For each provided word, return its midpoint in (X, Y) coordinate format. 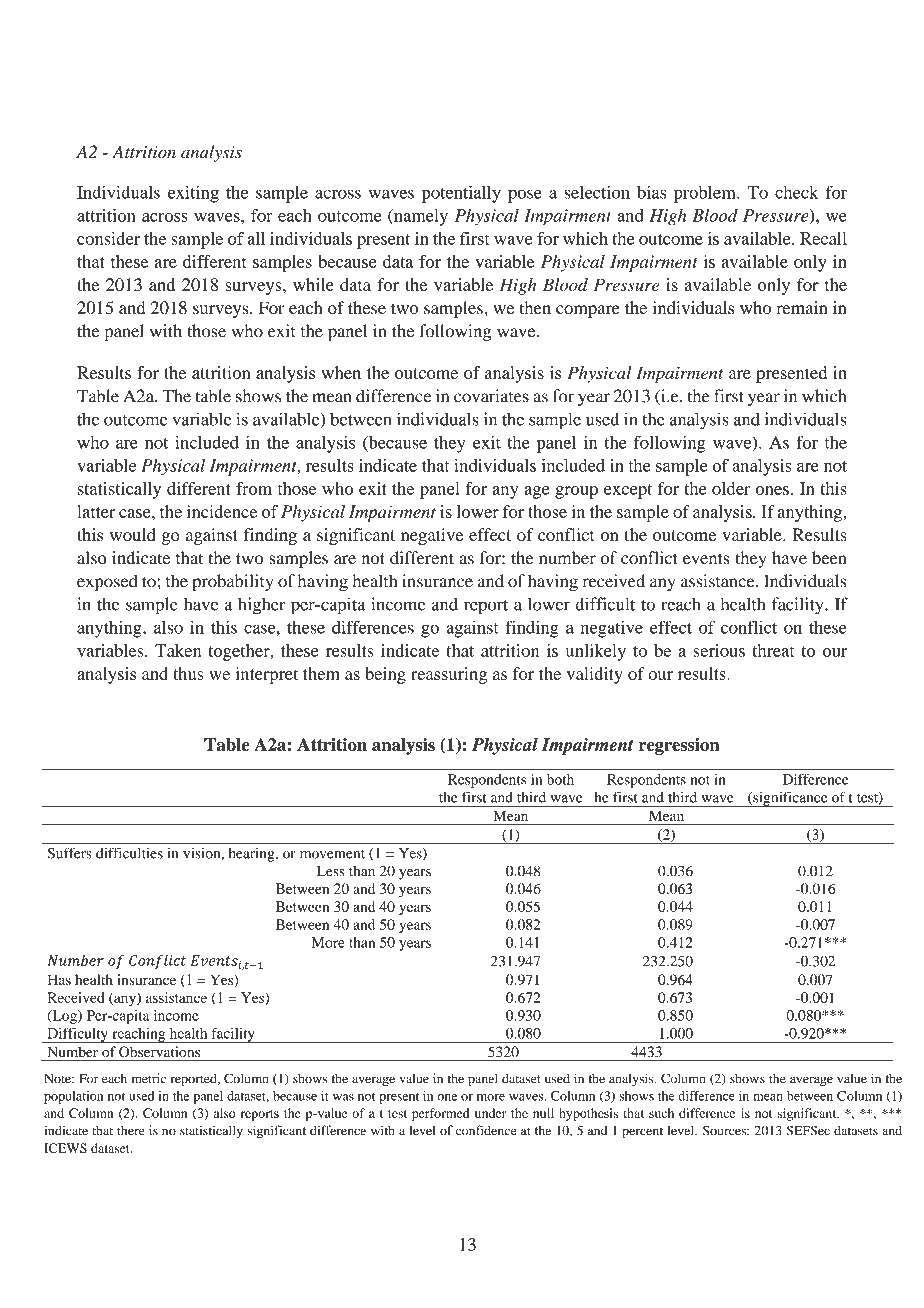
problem (706, 194)
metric (149, 1078)
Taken (178, 650)
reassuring (449, 675)
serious (719, 650)
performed (441, 1114)
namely (420, 217)
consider (108, 238)
